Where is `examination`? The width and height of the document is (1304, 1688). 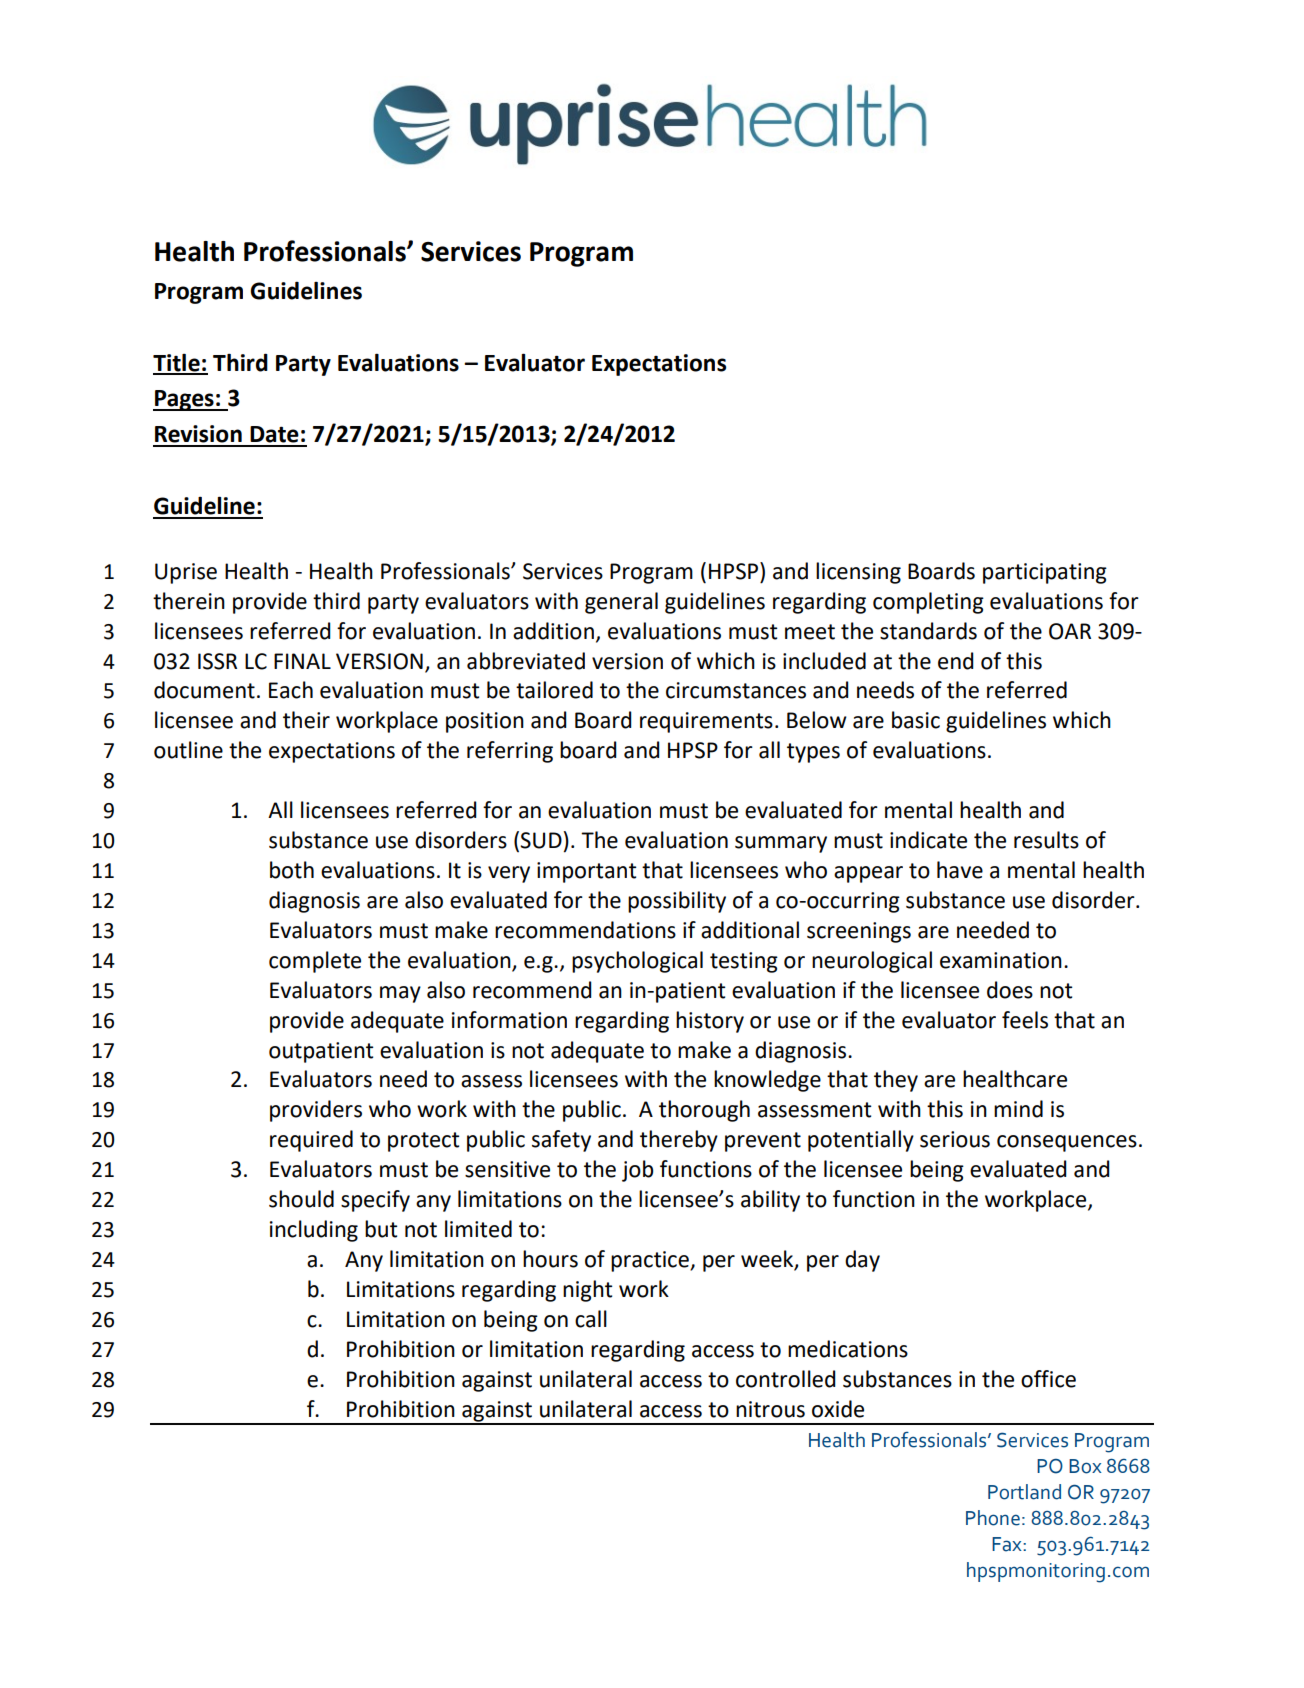 examination is located at coordinates (1001, 960).
